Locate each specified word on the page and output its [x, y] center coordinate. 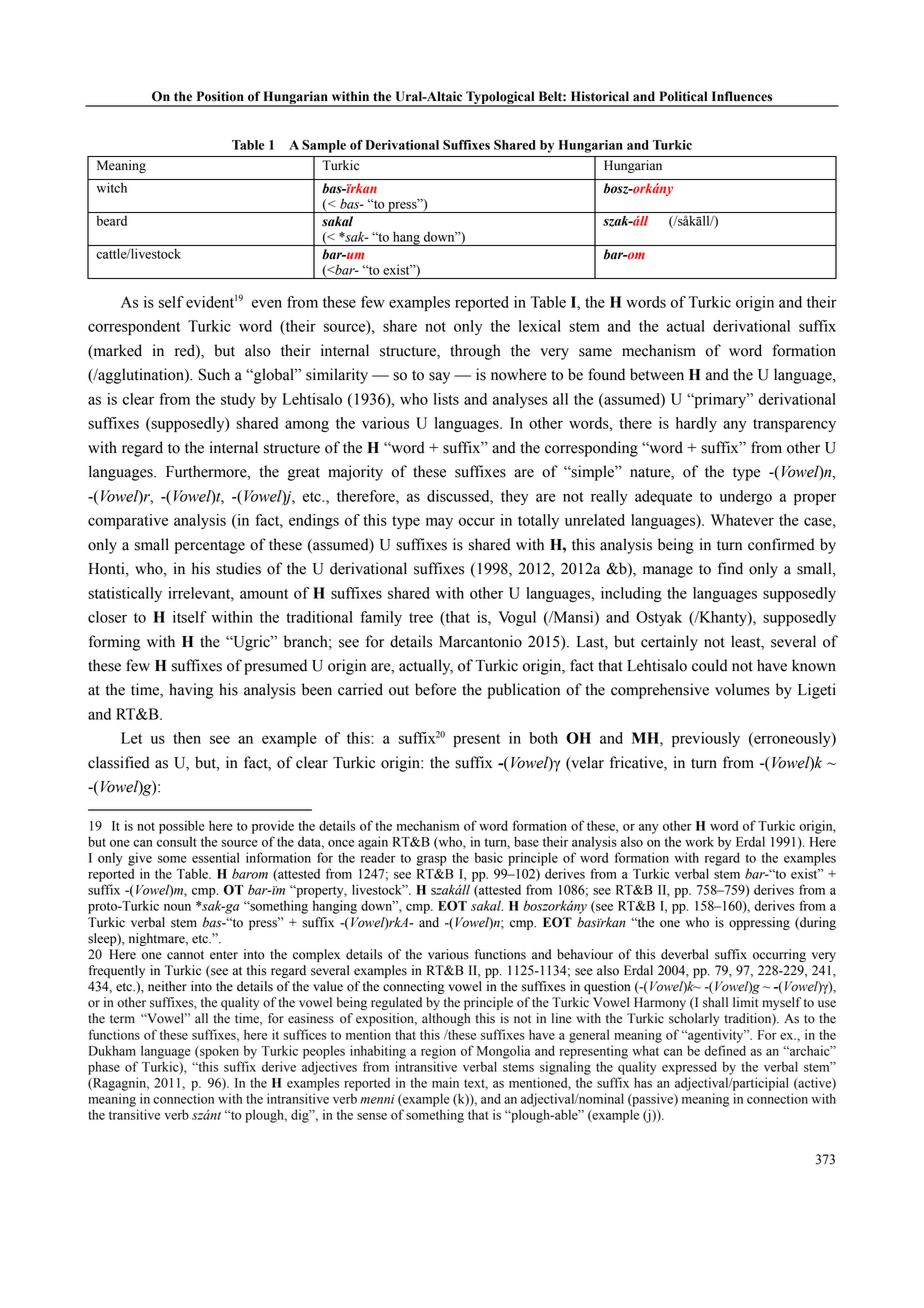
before [435, 689]
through [475, 352]
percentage [209, 547]
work [699, 841]
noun [177, 907]
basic [489, 857]
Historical [600, 96]
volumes [742, 689]
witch [112, 187]
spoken [218, 1052]
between [657, 374]
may [439, 523]
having [191, 691]
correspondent [134, 327]
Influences [742, 96]
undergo [746, 497]
